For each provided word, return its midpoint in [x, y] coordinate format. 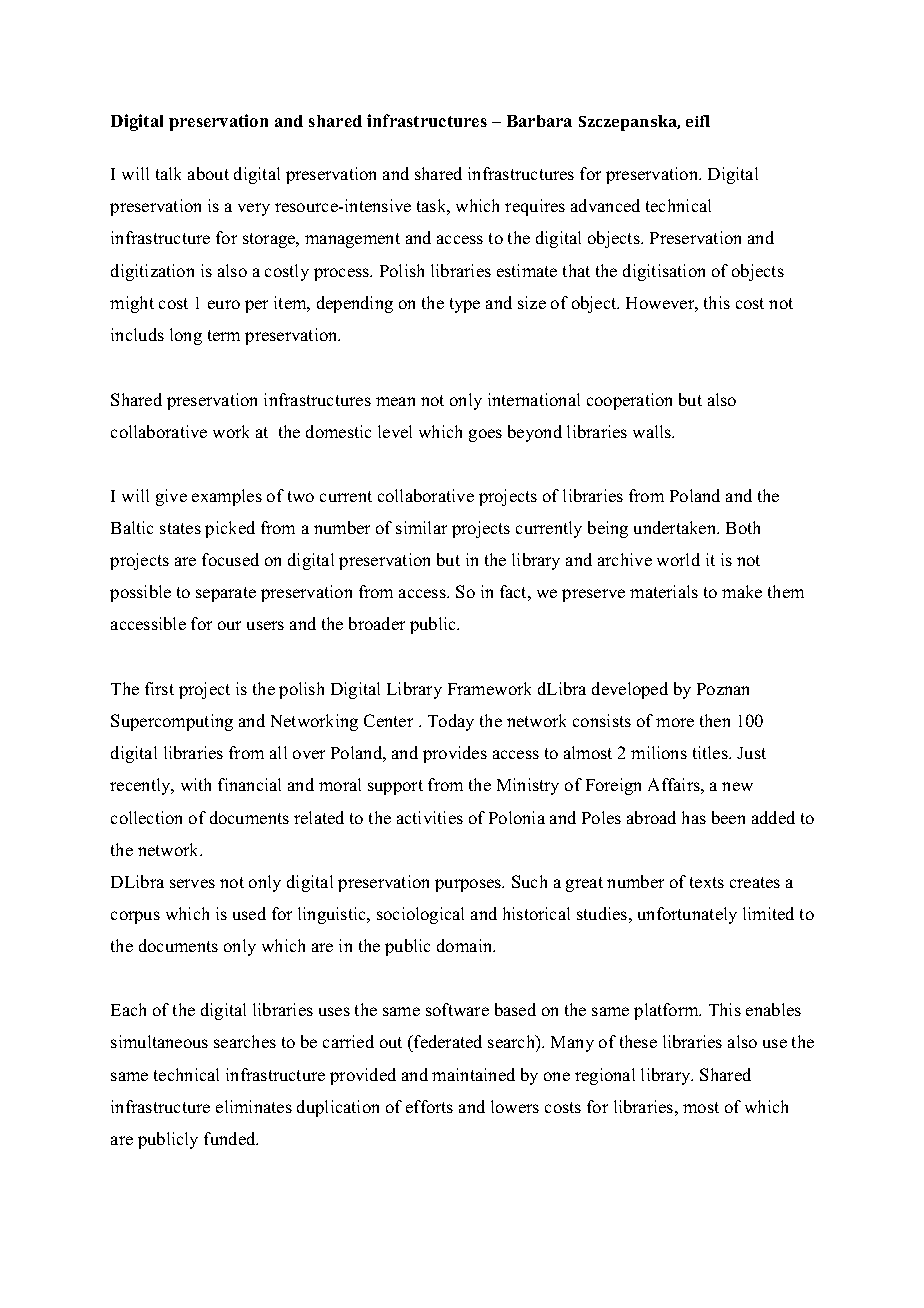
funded [231, 1138]
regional [605, 1076]
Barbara [539, 121]
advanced [605, 205]
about [208, 173]
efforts [429, 1106]
